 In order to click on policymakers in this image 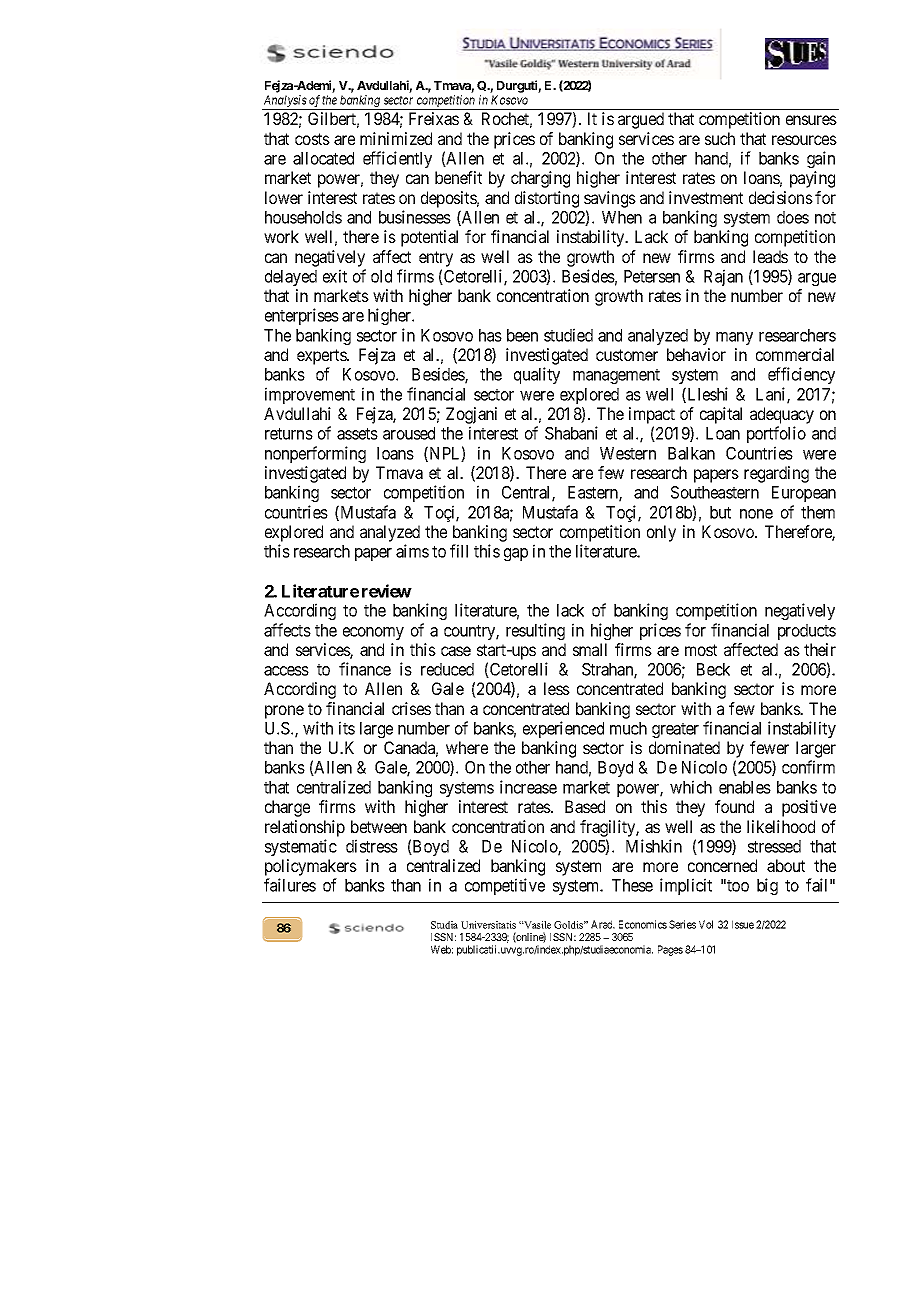, I will do `click(311, 867)`.
